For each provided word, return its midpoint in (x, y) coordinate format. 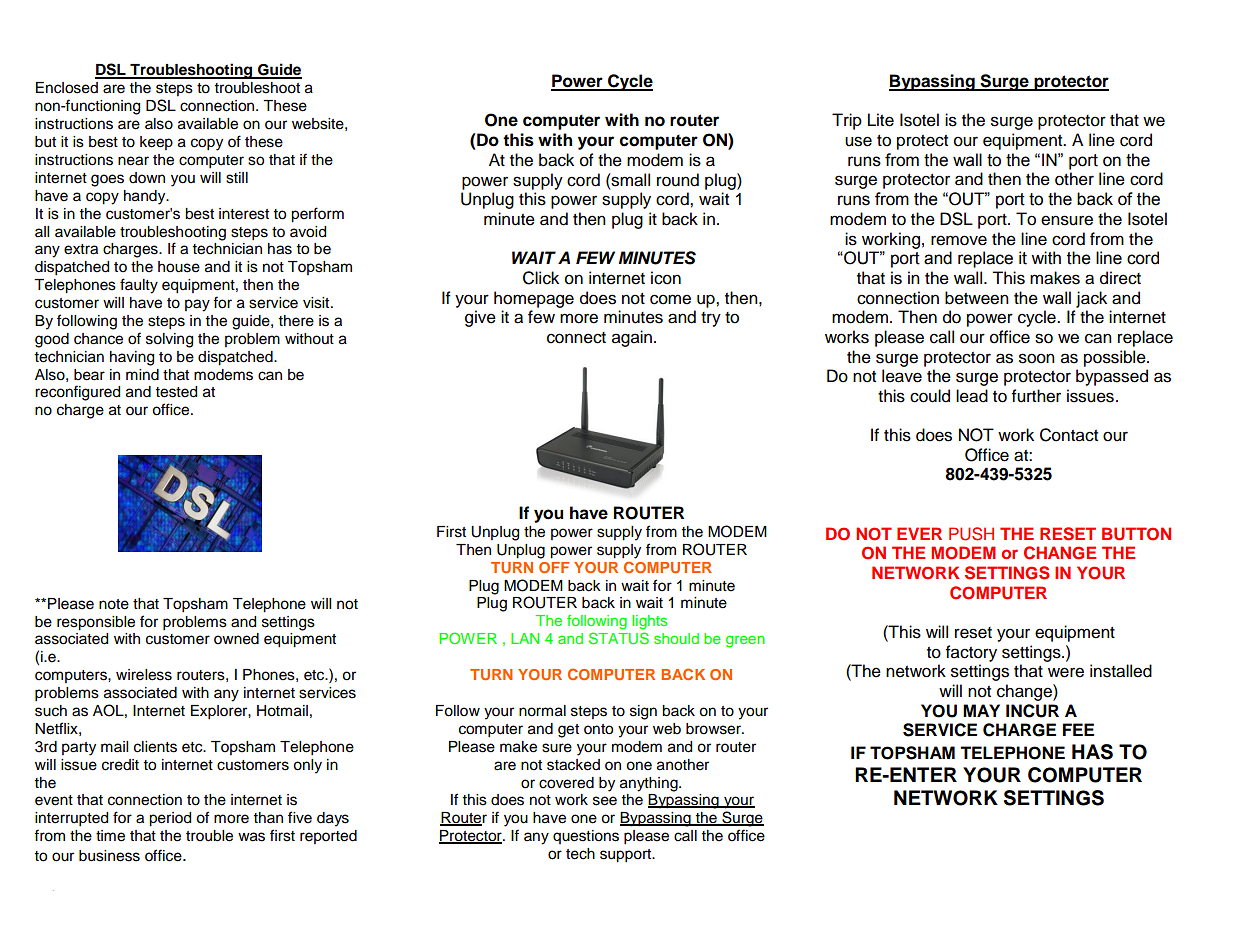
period (170, 819)
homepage (534, 299)
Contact (1069, 435)
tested (176, 392)
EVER (919, 533)
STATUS (619, 638)
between (977, 298)
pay (197, 305)
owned (236, 639)
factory (971, 653)
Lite (881, 120)
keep (156, 143)
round (678, 180)
